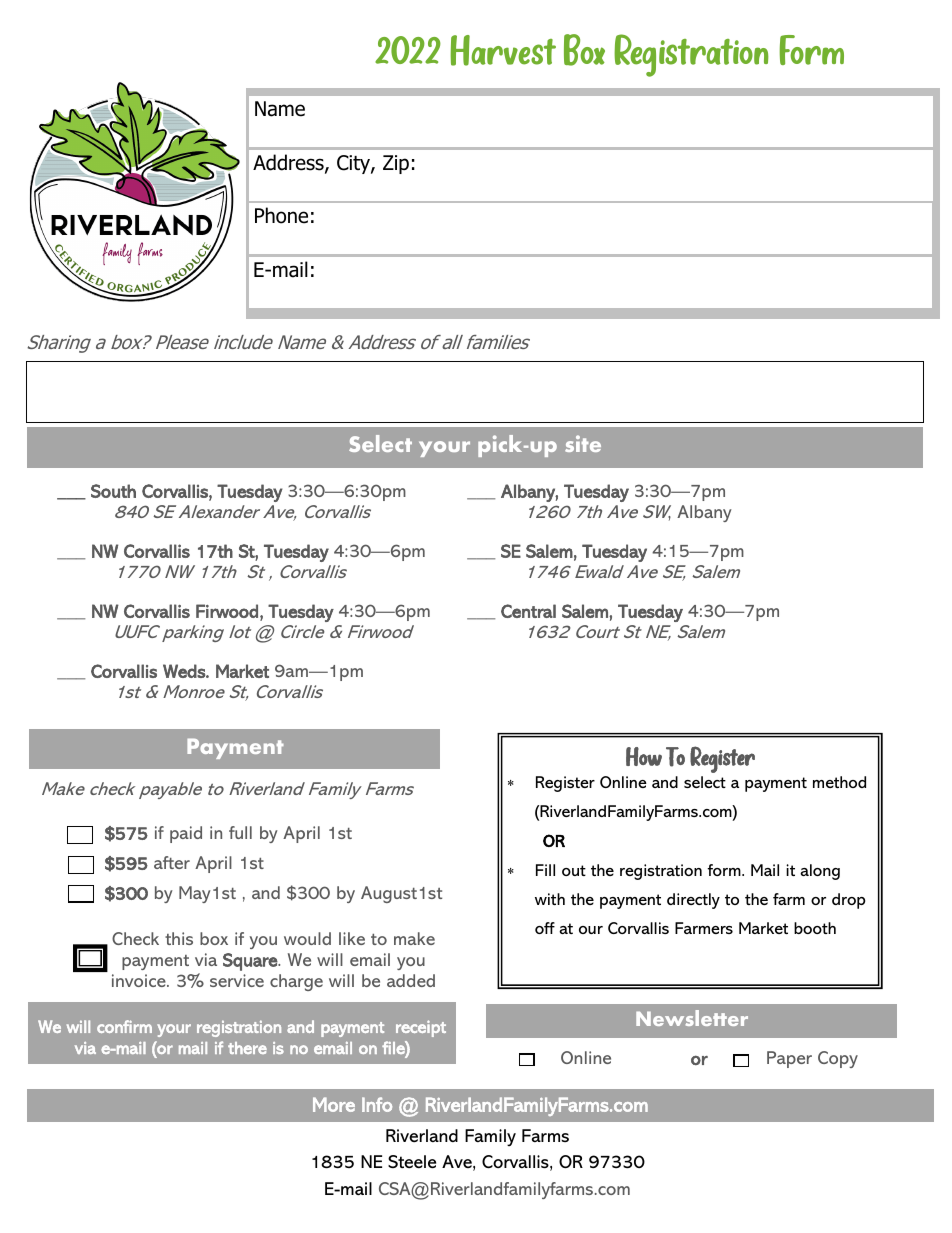  What do you see at coordinates (396, 164) in the screenshot?
I see `Zip` at bounding box center [396, 164].
